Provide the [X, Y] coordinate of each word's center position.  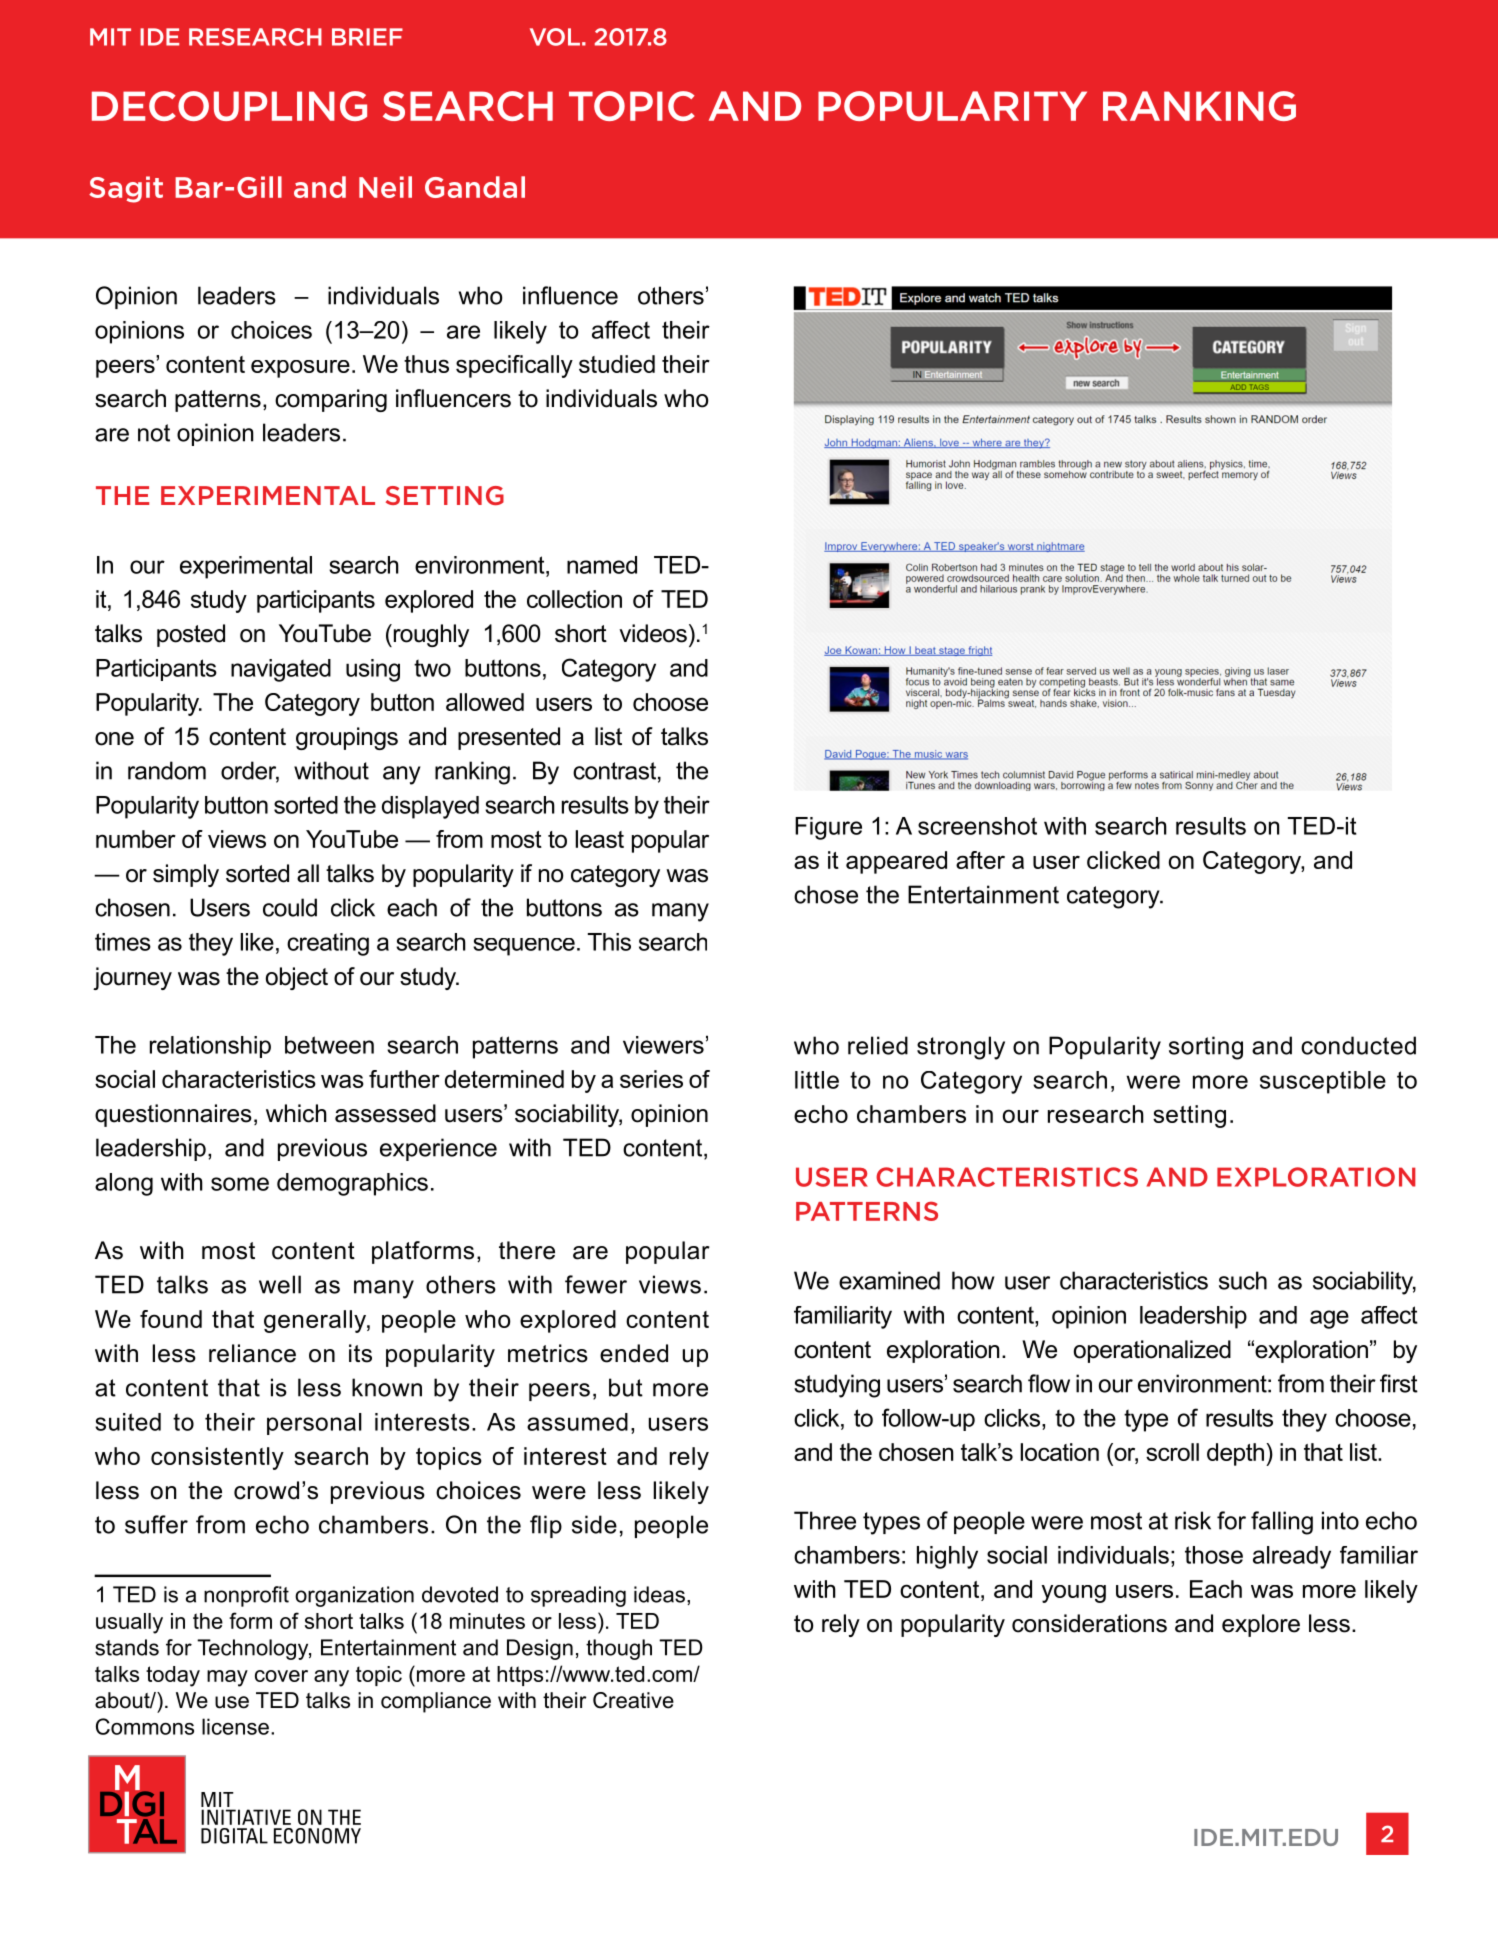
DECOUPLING [229, 106]
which [296, 1113]
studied [617, 364]
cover [281, 1676]
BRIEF [367, 37]
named [602, 565]
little [817, 1080]
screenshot [977, 826]
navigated [281, 670]
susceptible [1323, 1082]
